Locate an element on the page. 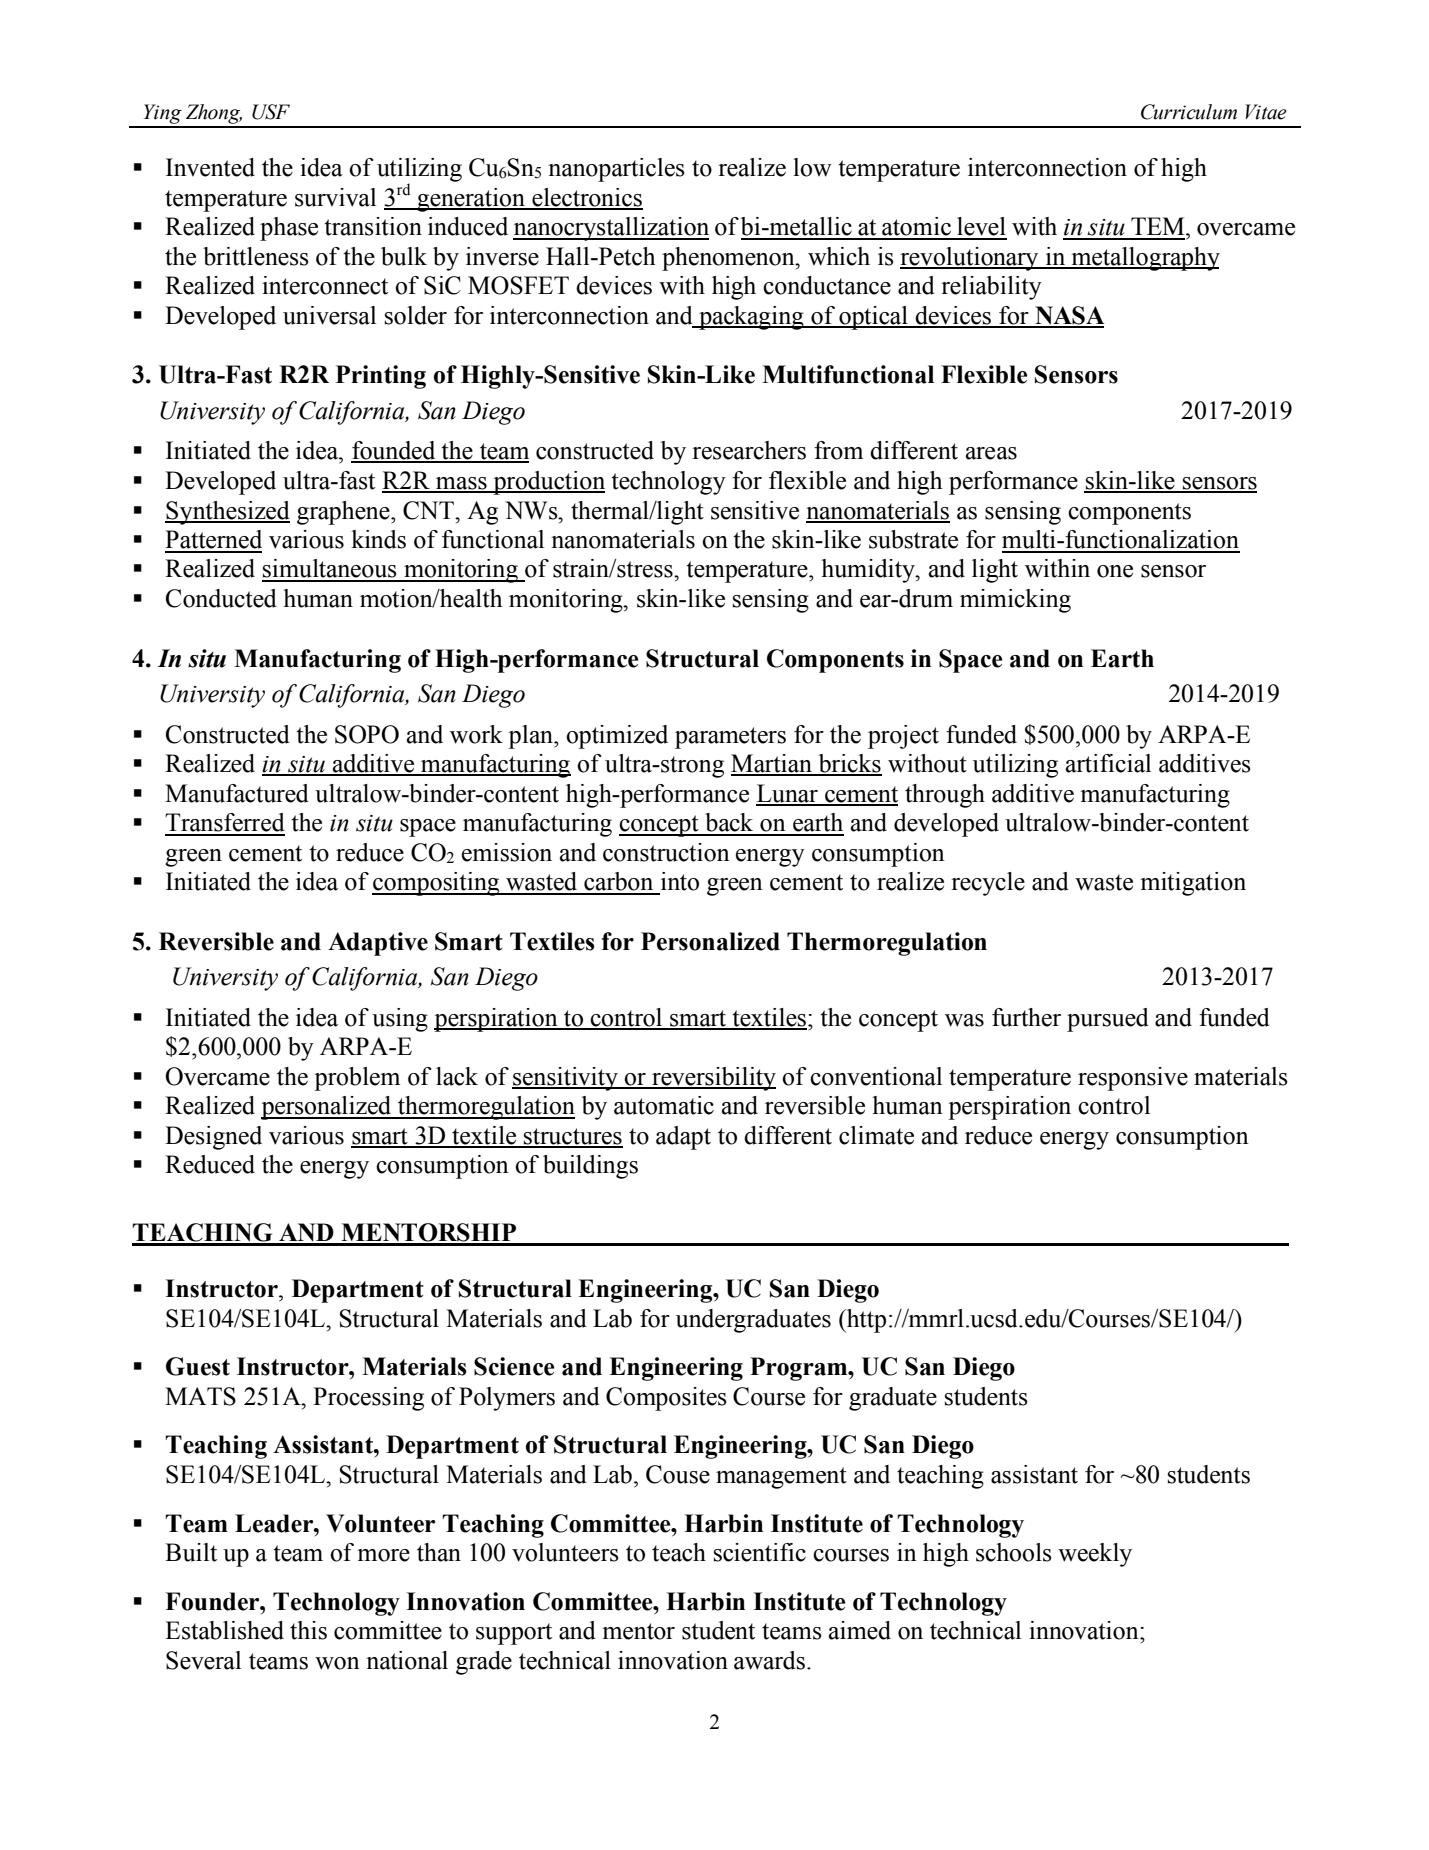 This page has height=1850, width=1429. survival is located at coordinates (335, 197).
